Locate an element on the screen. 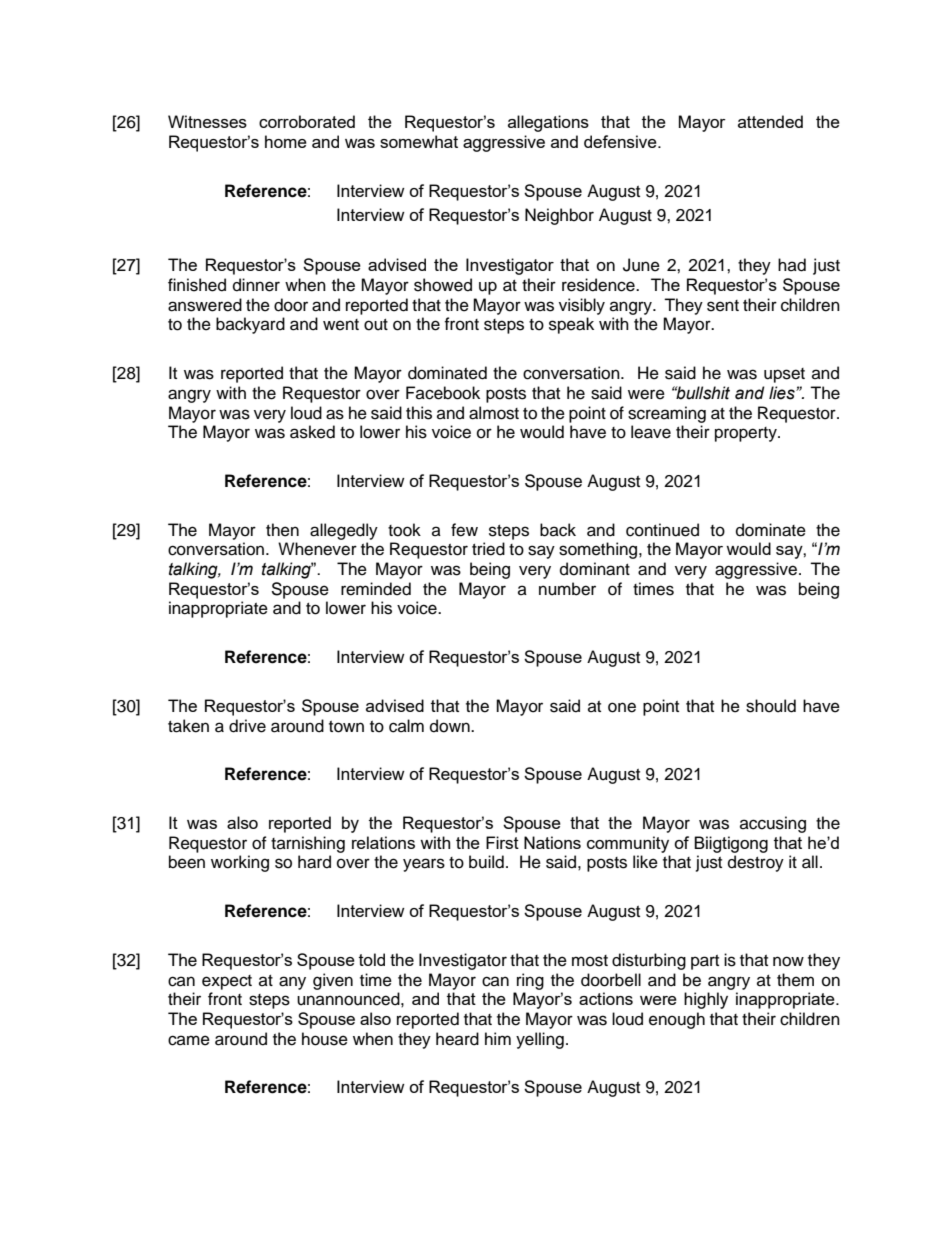 The width and height of the screenshot is (952, 1233). tried is located at coordinates (488, 549).
